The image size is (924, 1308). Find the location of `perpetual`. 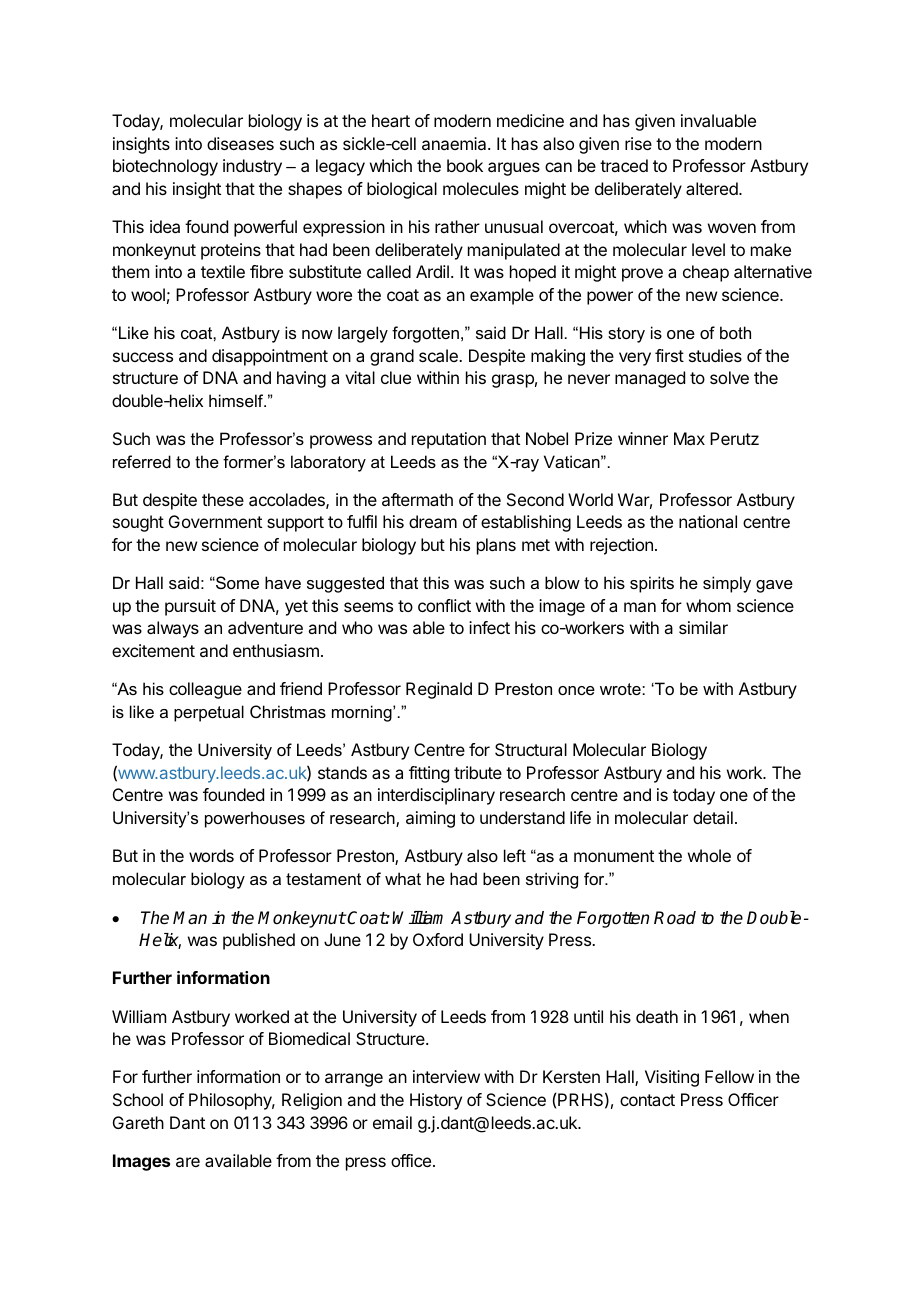

perpetual is located at coordinates (209, 713).
